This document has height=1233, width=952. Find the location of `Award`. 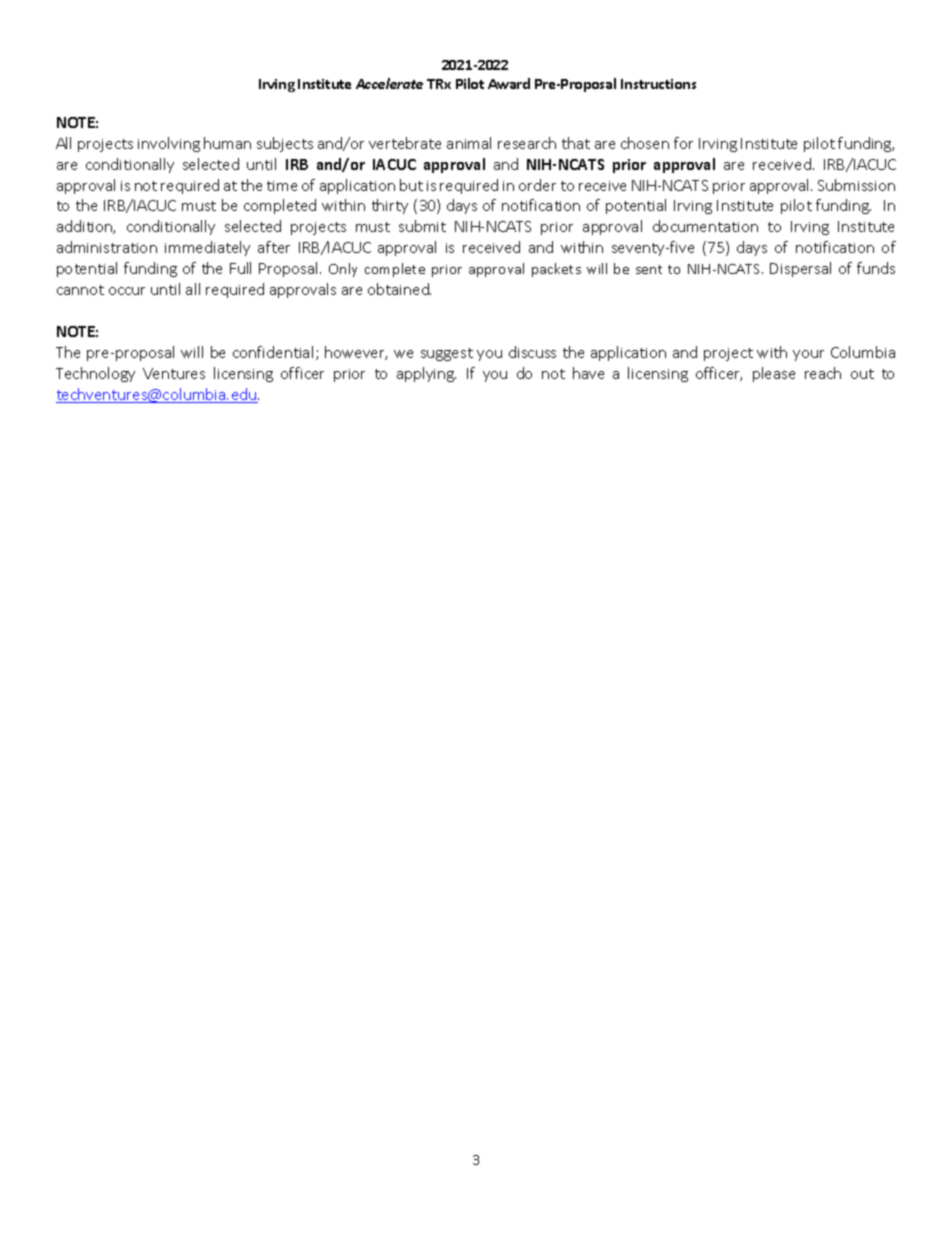

Award is located at coordinates (509, 83).
